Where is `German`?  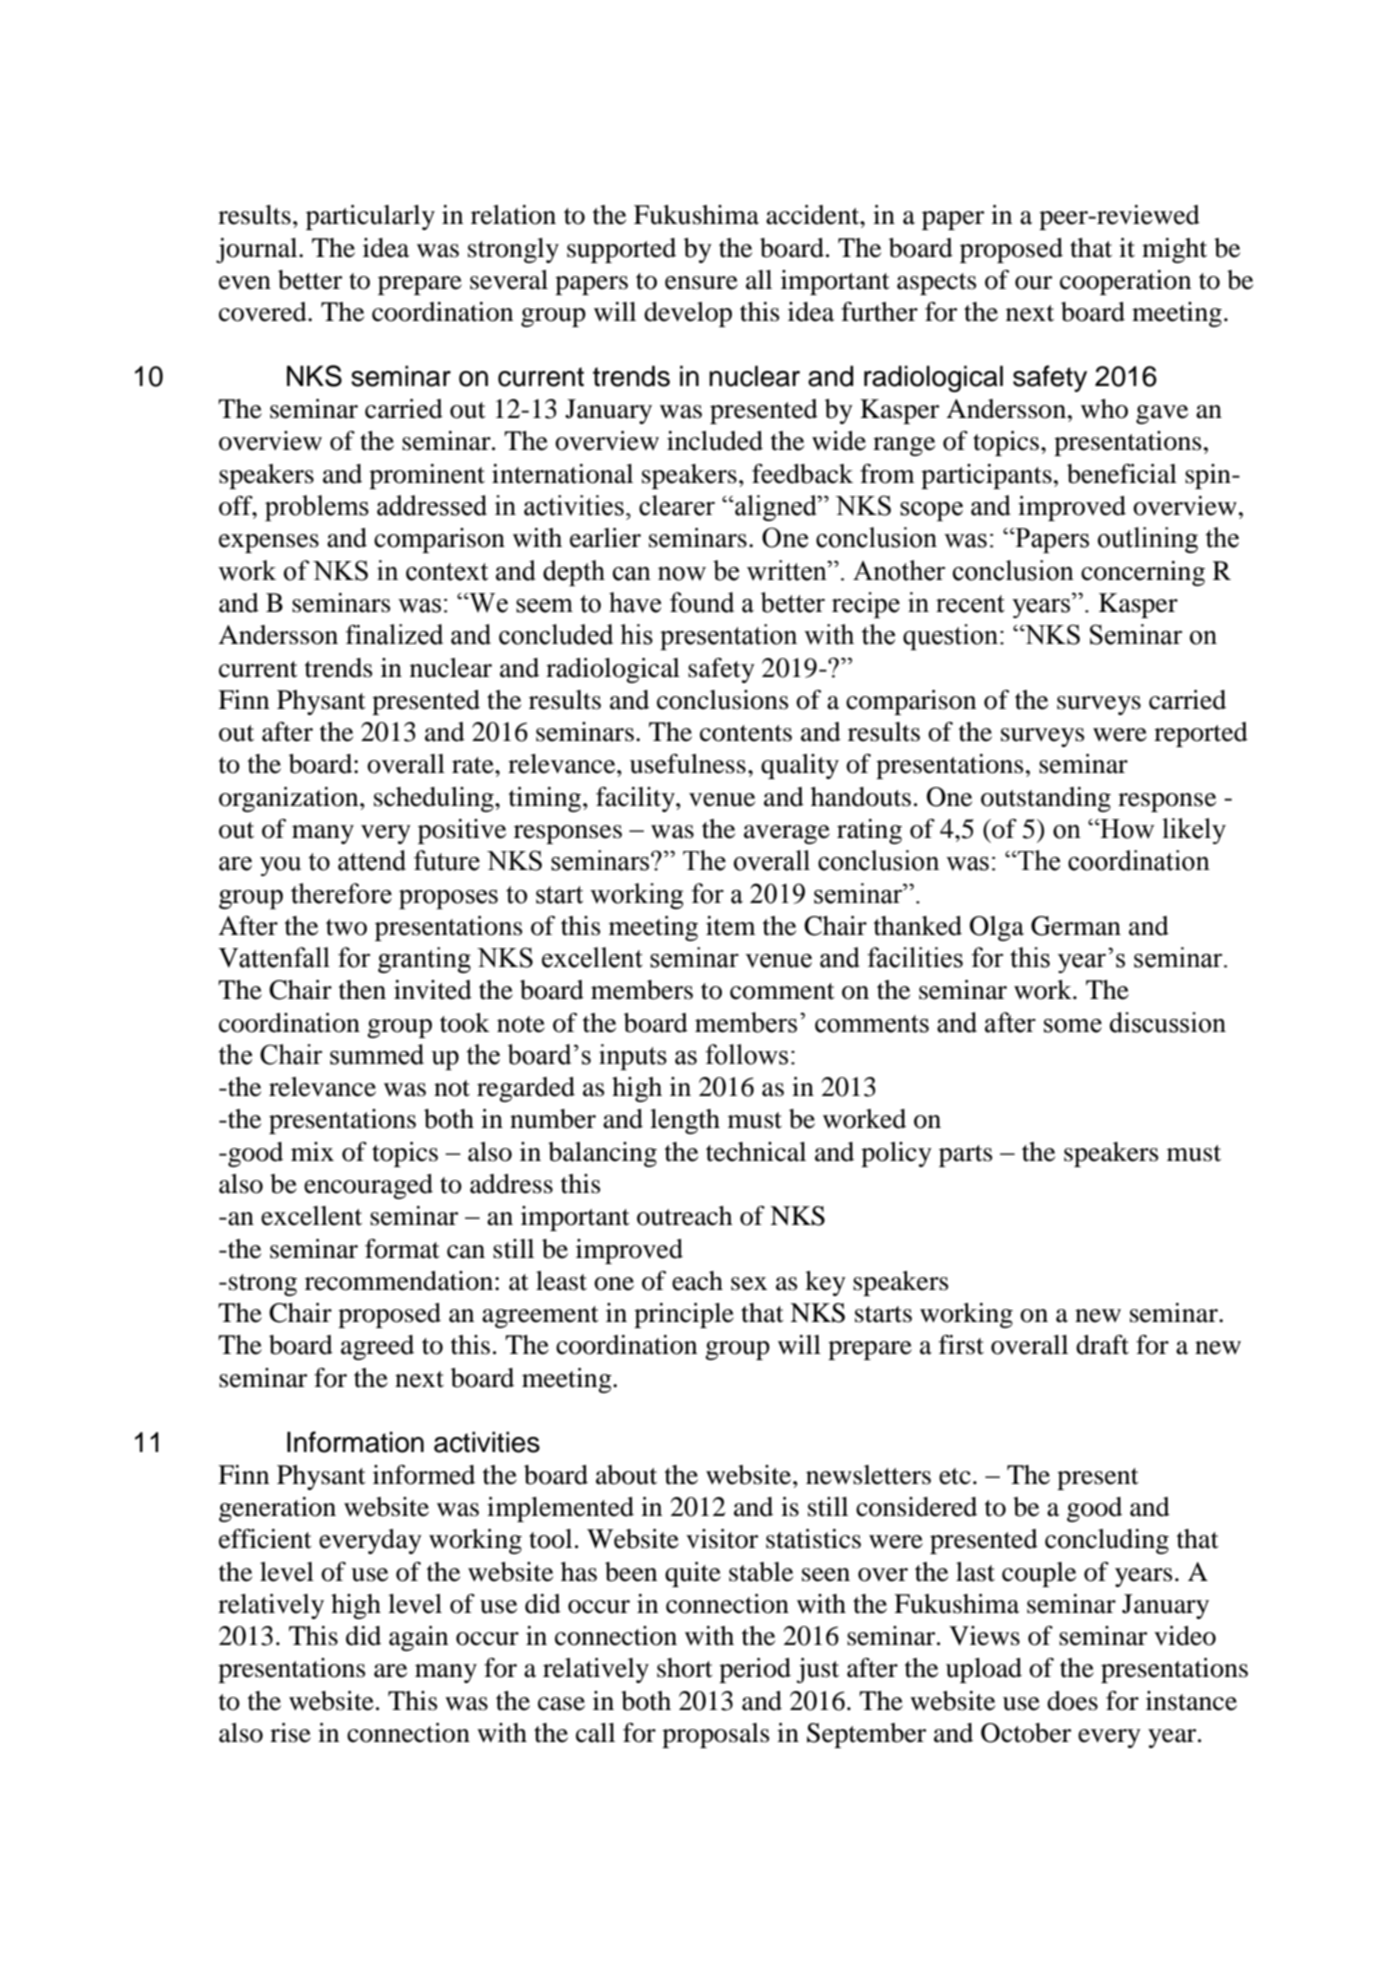
German is located at coordinates (1076, 926).
